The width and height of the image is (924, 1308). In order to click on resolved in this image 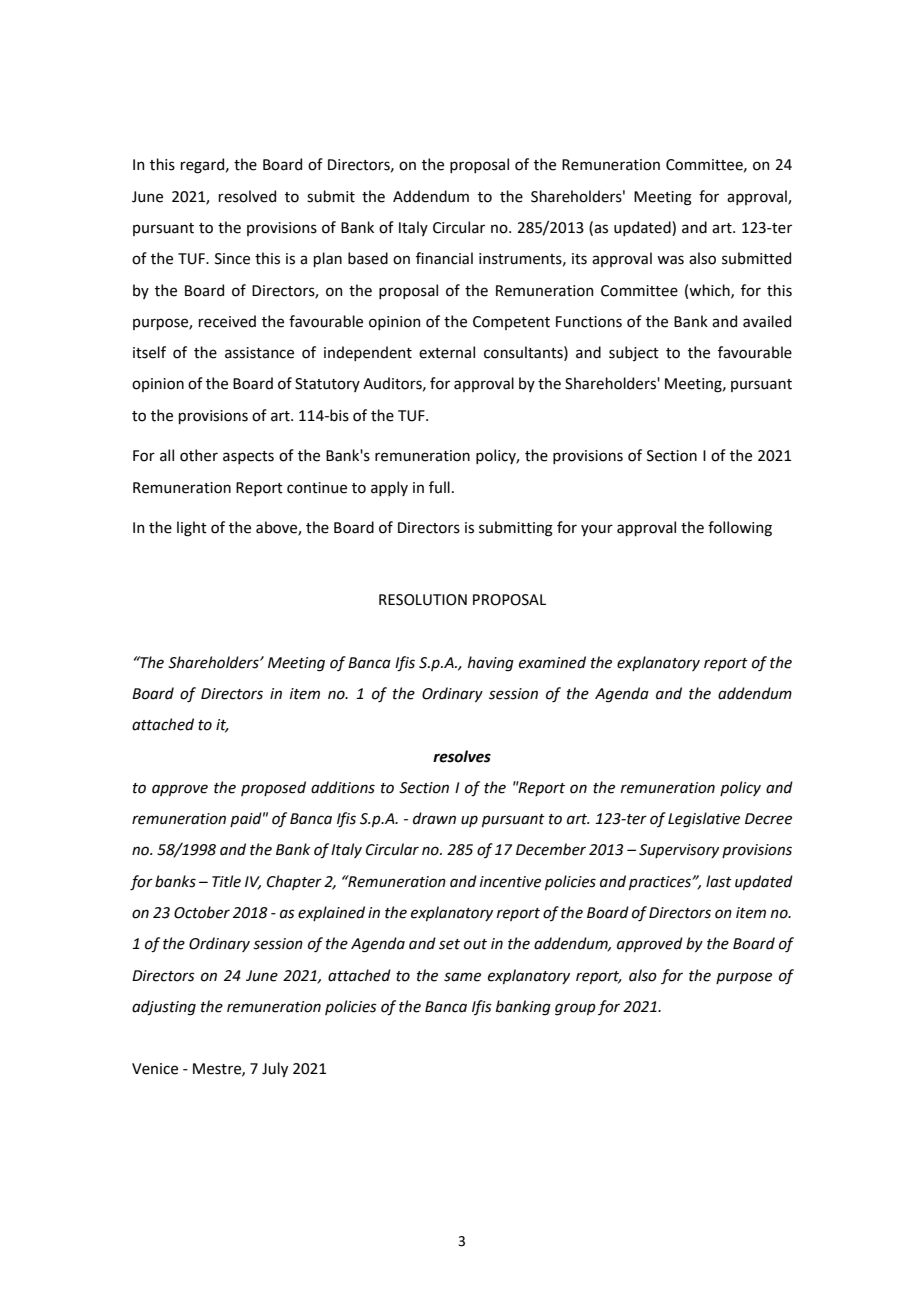, I will do `click(247, 196)`.
